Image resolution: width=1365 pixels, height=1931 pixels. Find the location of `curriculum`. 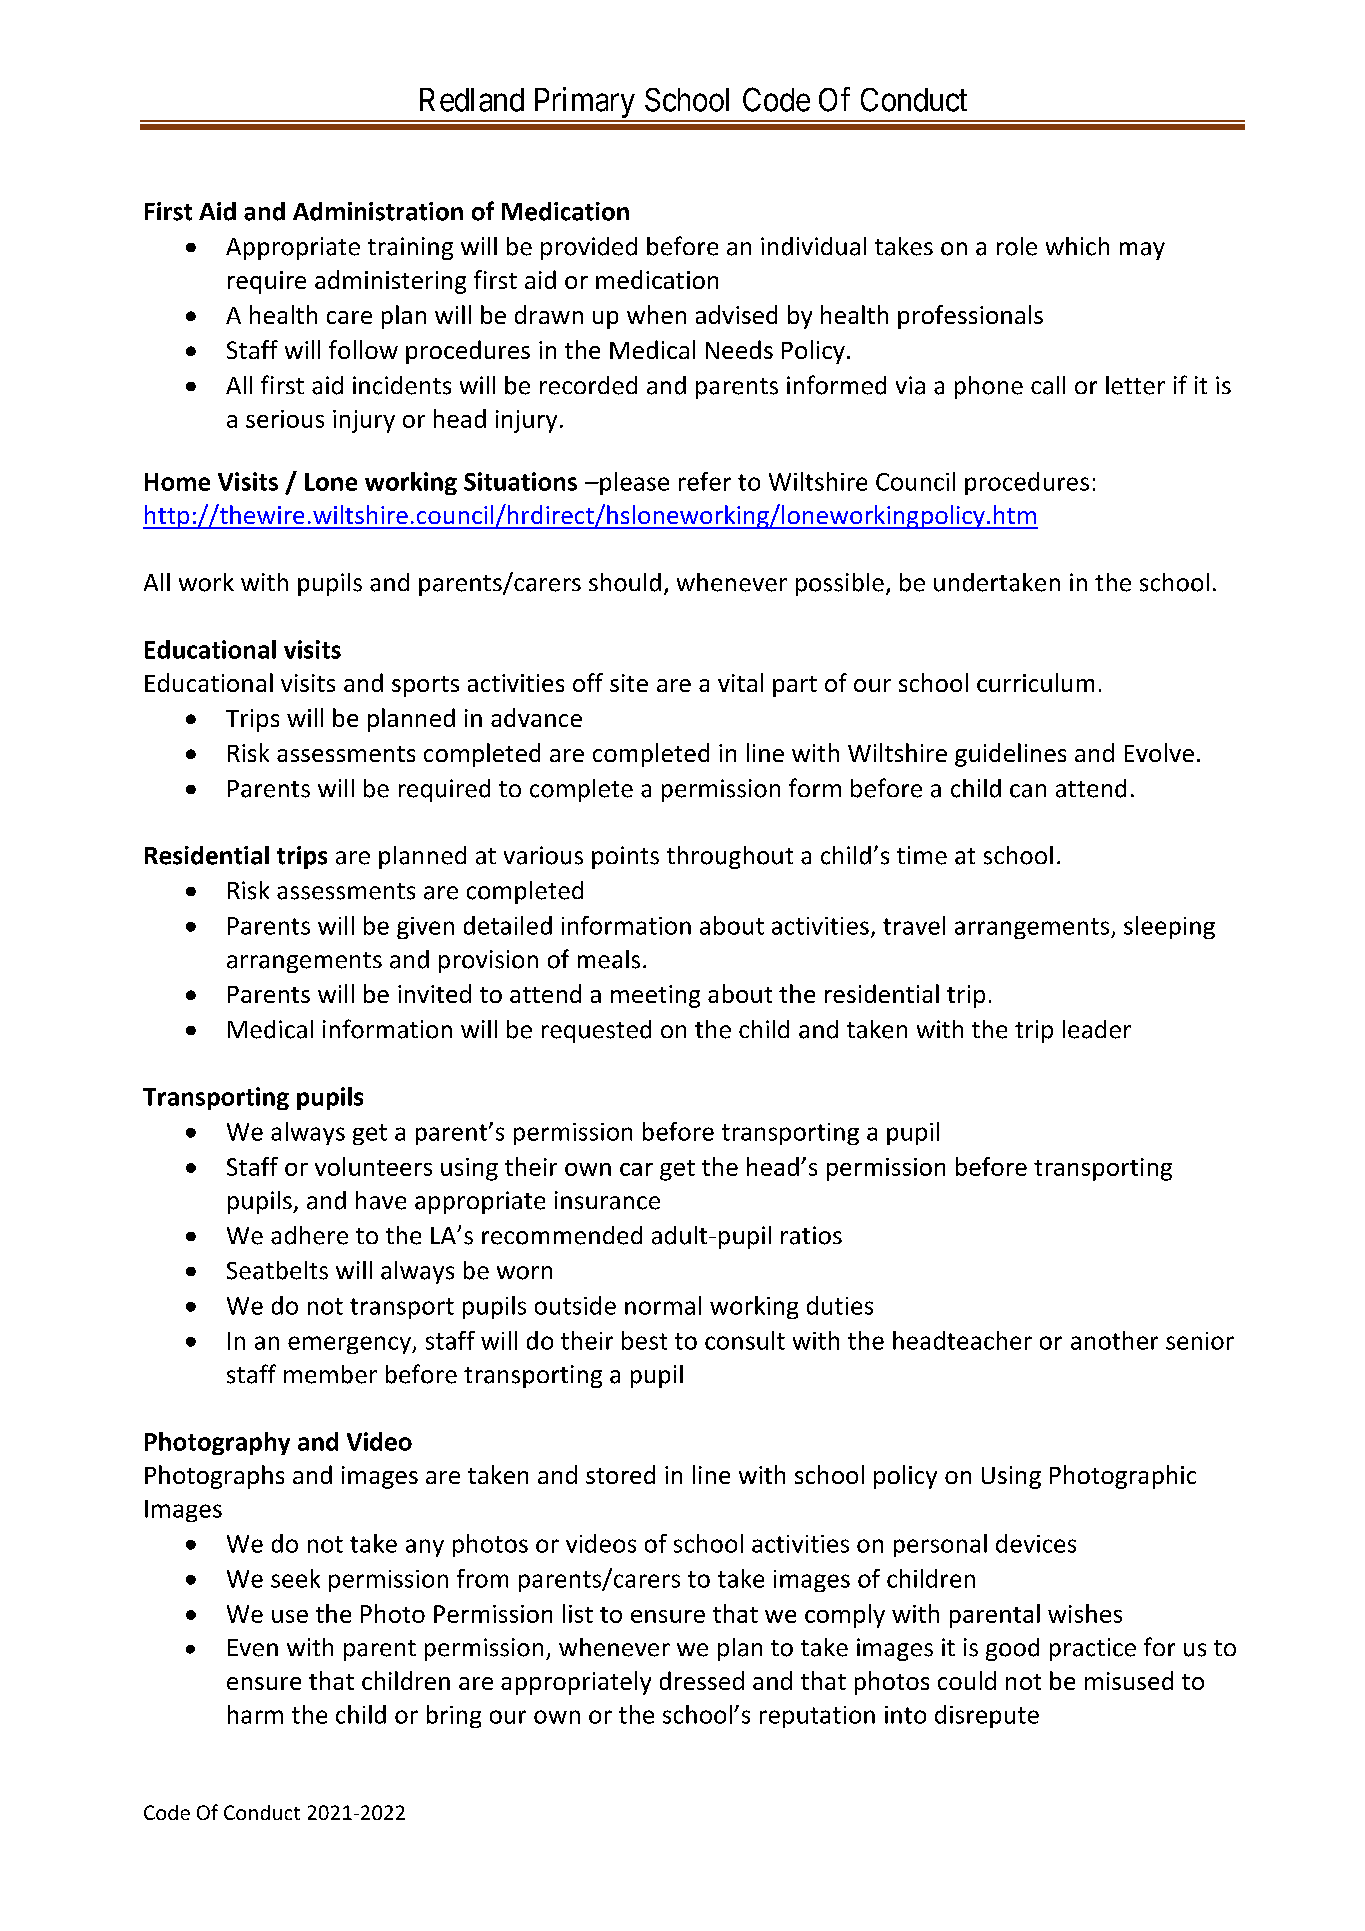

curriculum is located at coordinates (1035, 682).
